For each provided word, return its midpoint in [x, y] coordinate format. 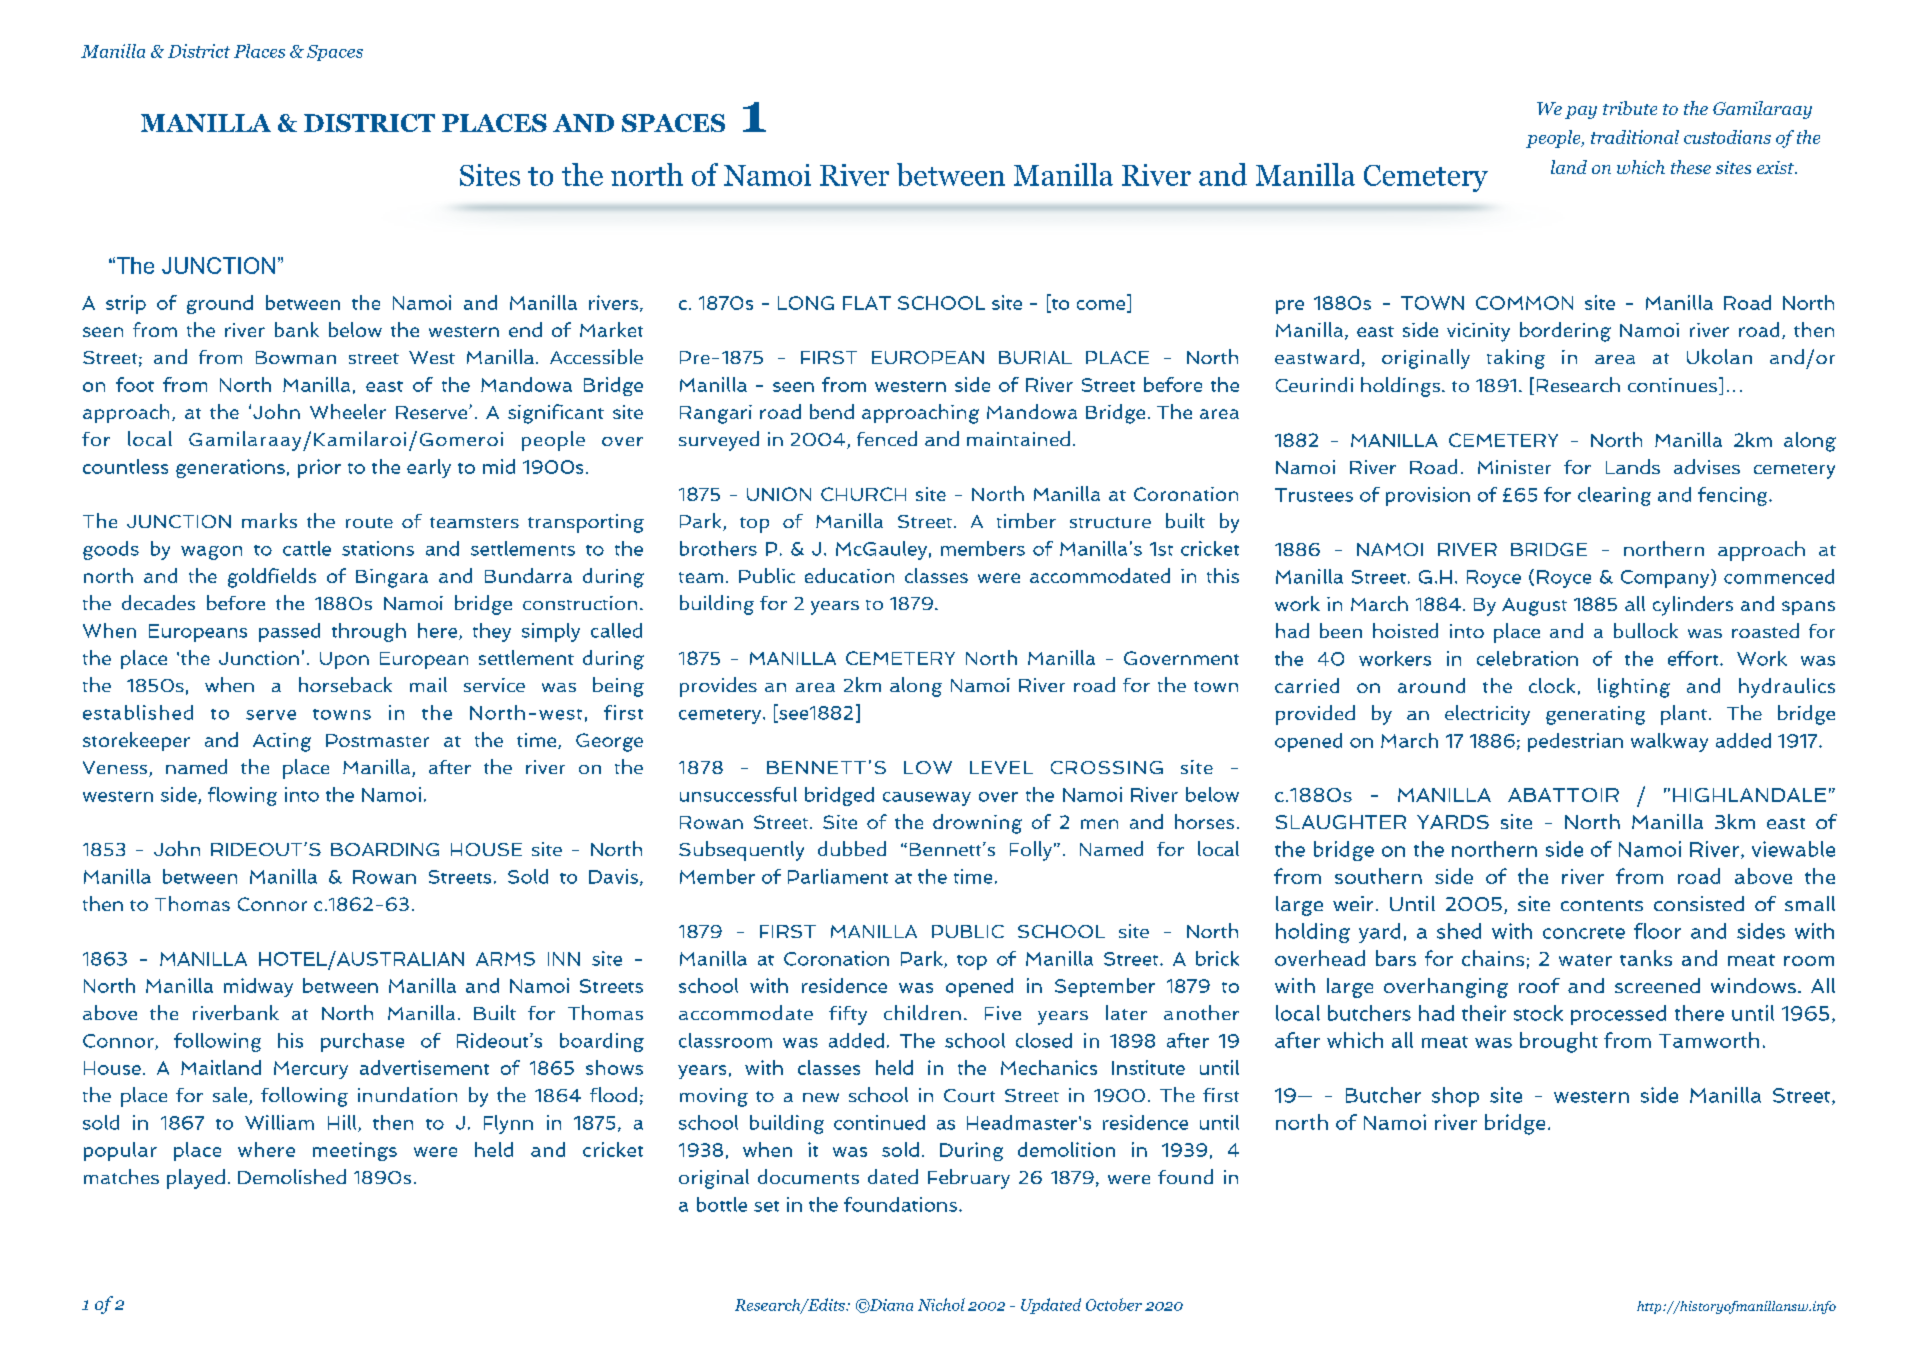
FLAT [867, 303]
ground [220, 304]
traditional [1635, 137]
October [1114, 1304]
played [196, 1179]
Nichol [941, 1304]
